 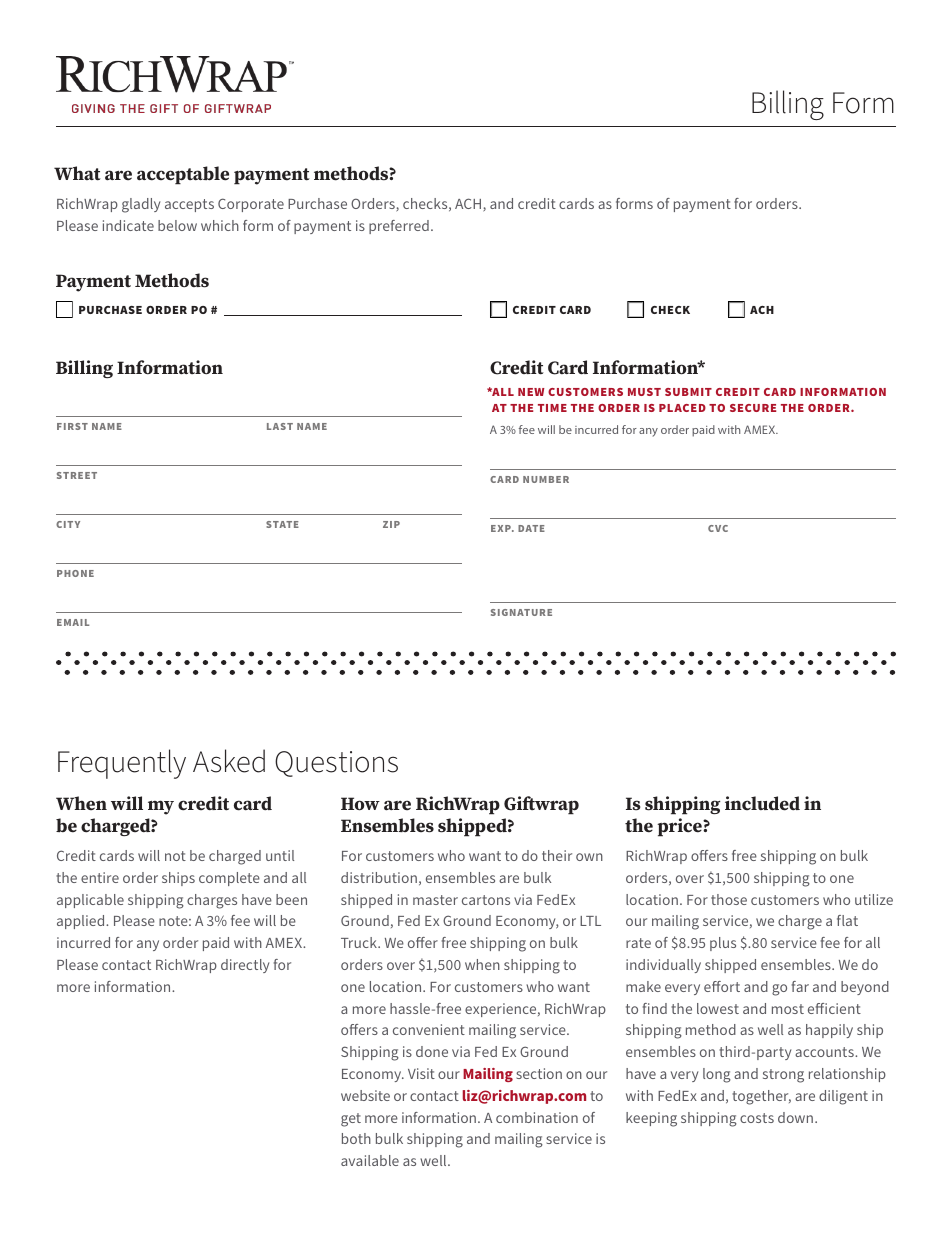 I want to click on both, so click(x=356, y=1138).
